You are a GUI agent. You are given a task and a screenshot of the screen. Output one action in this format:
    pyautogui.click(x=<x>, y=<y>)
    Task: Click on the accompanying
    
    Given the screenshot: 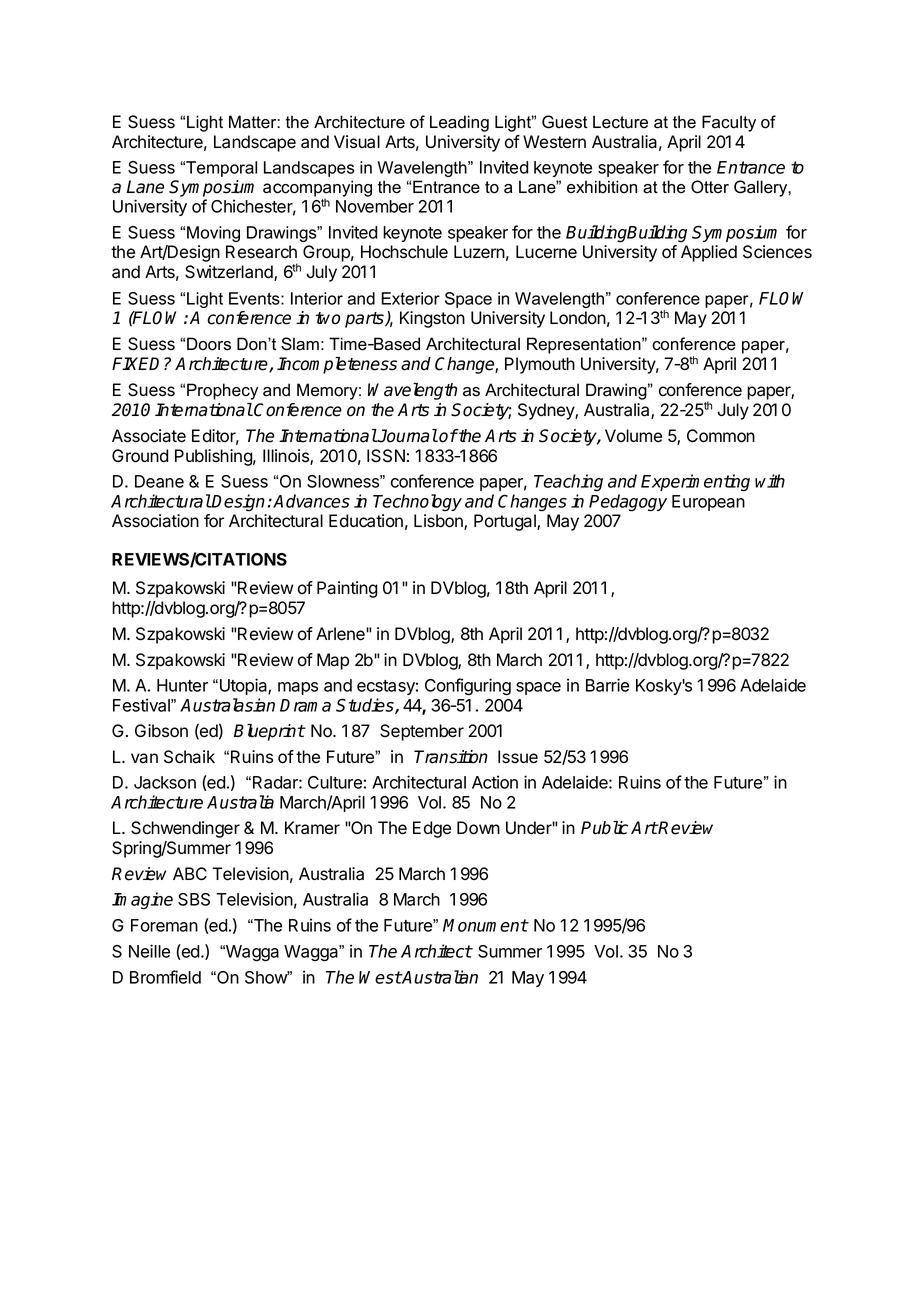 What is the action you would take?
    pyautogui.click(x=317, y=189)
